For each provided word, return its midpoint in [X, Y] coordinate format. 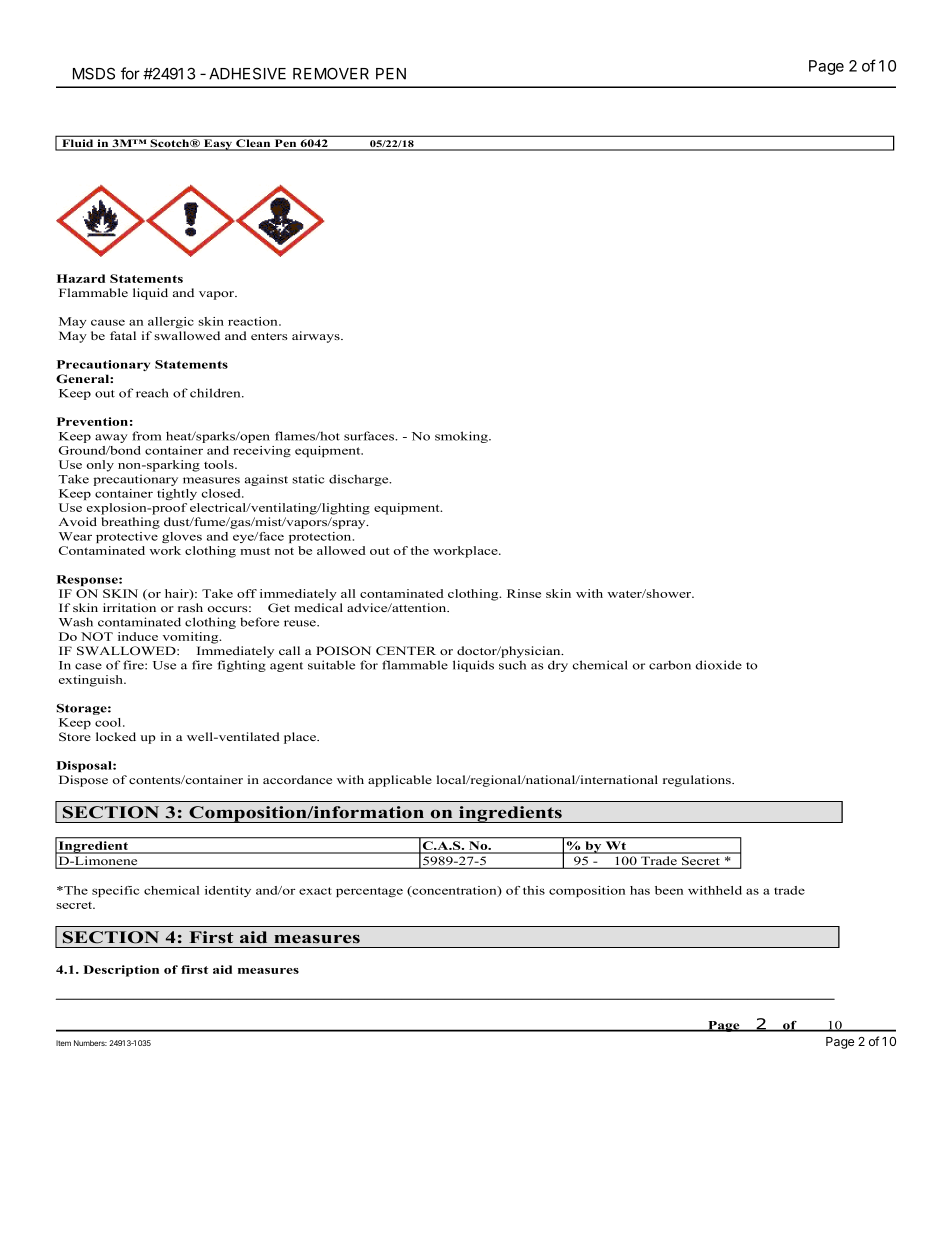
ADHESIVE [247, 73]
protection [321, 537]
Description [121, 971]
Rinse [524, 593]
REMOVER [331, 73]
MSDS [94, 73]
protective [127, 537]
